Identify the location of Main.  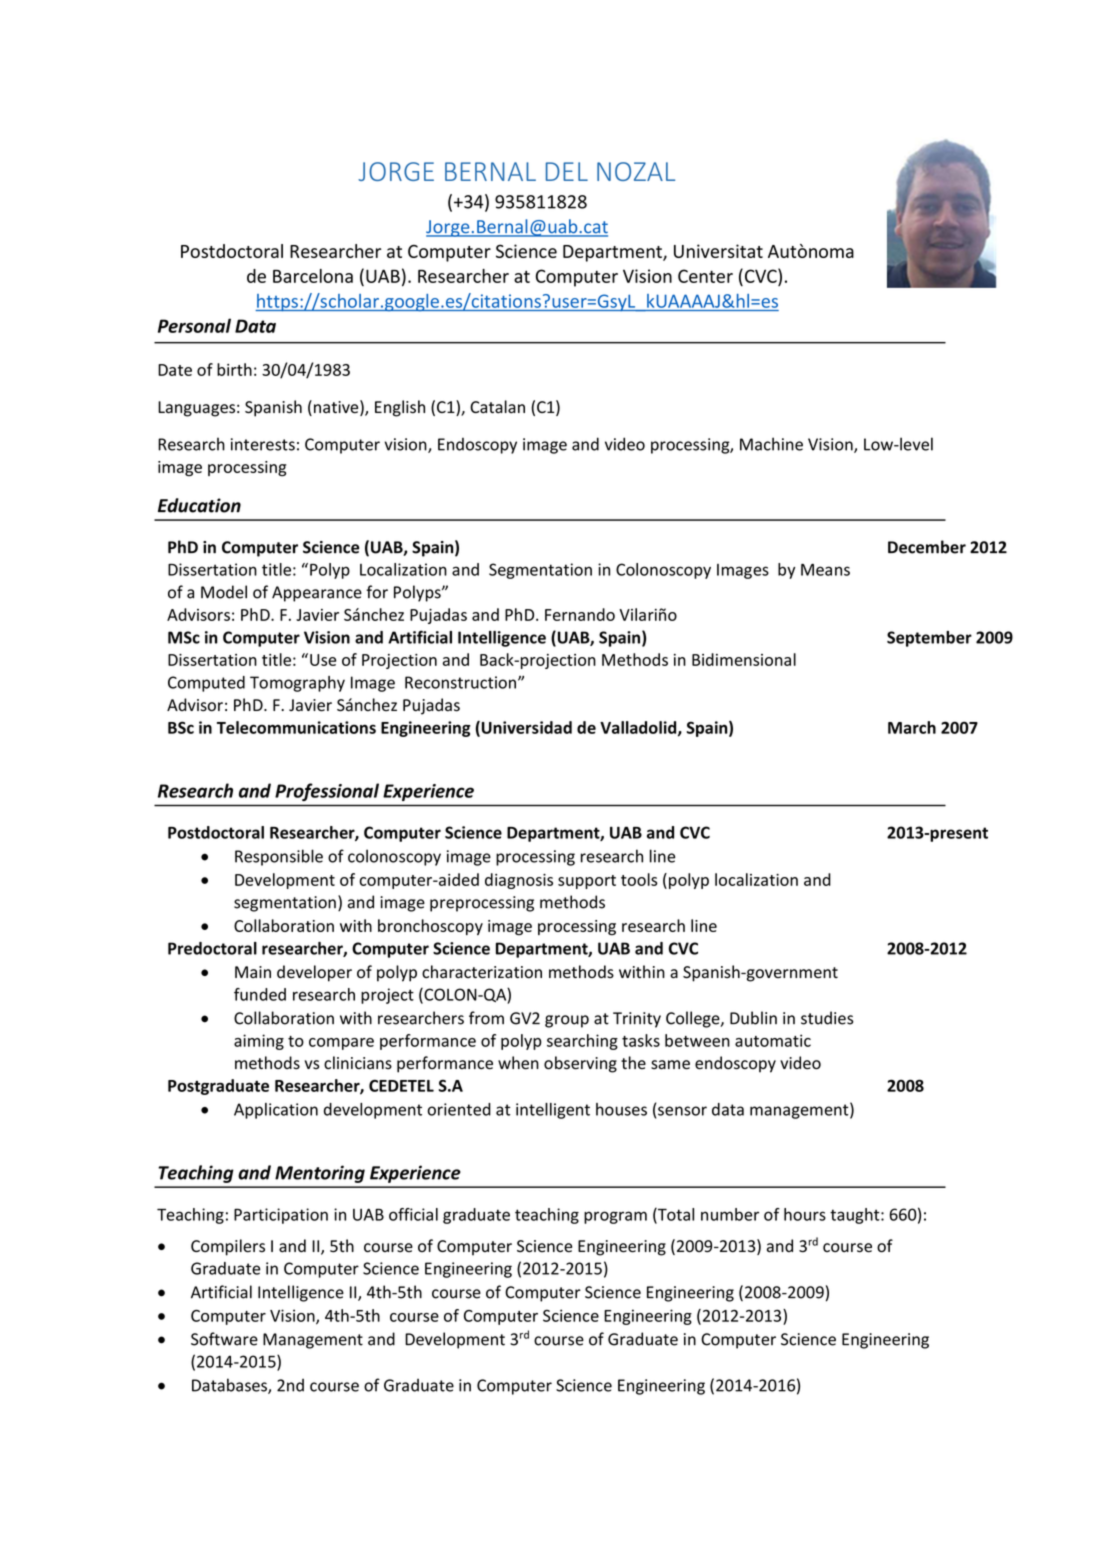
(253, 972).
